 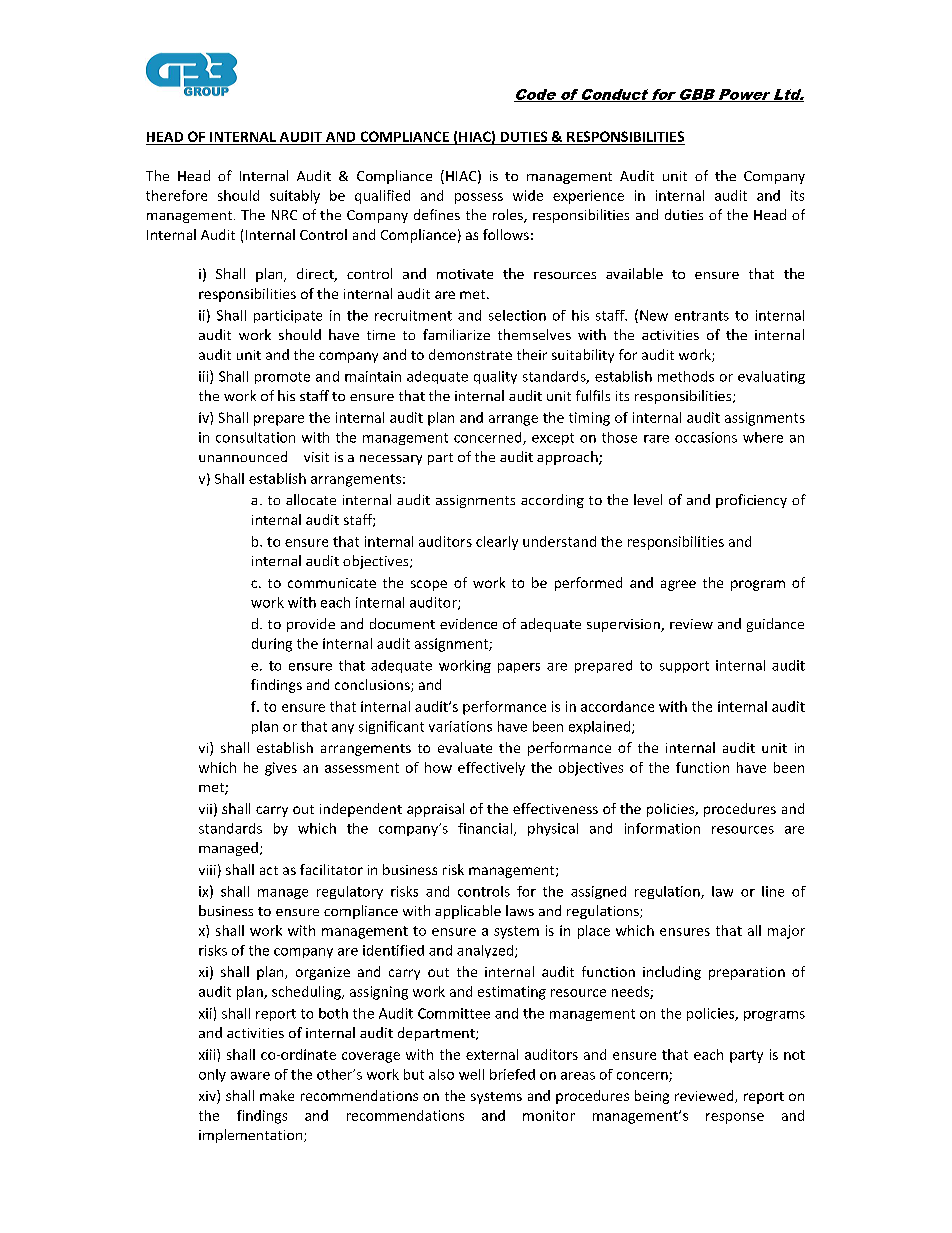 I want to click on proficiency, so click(x=751, y=501).
